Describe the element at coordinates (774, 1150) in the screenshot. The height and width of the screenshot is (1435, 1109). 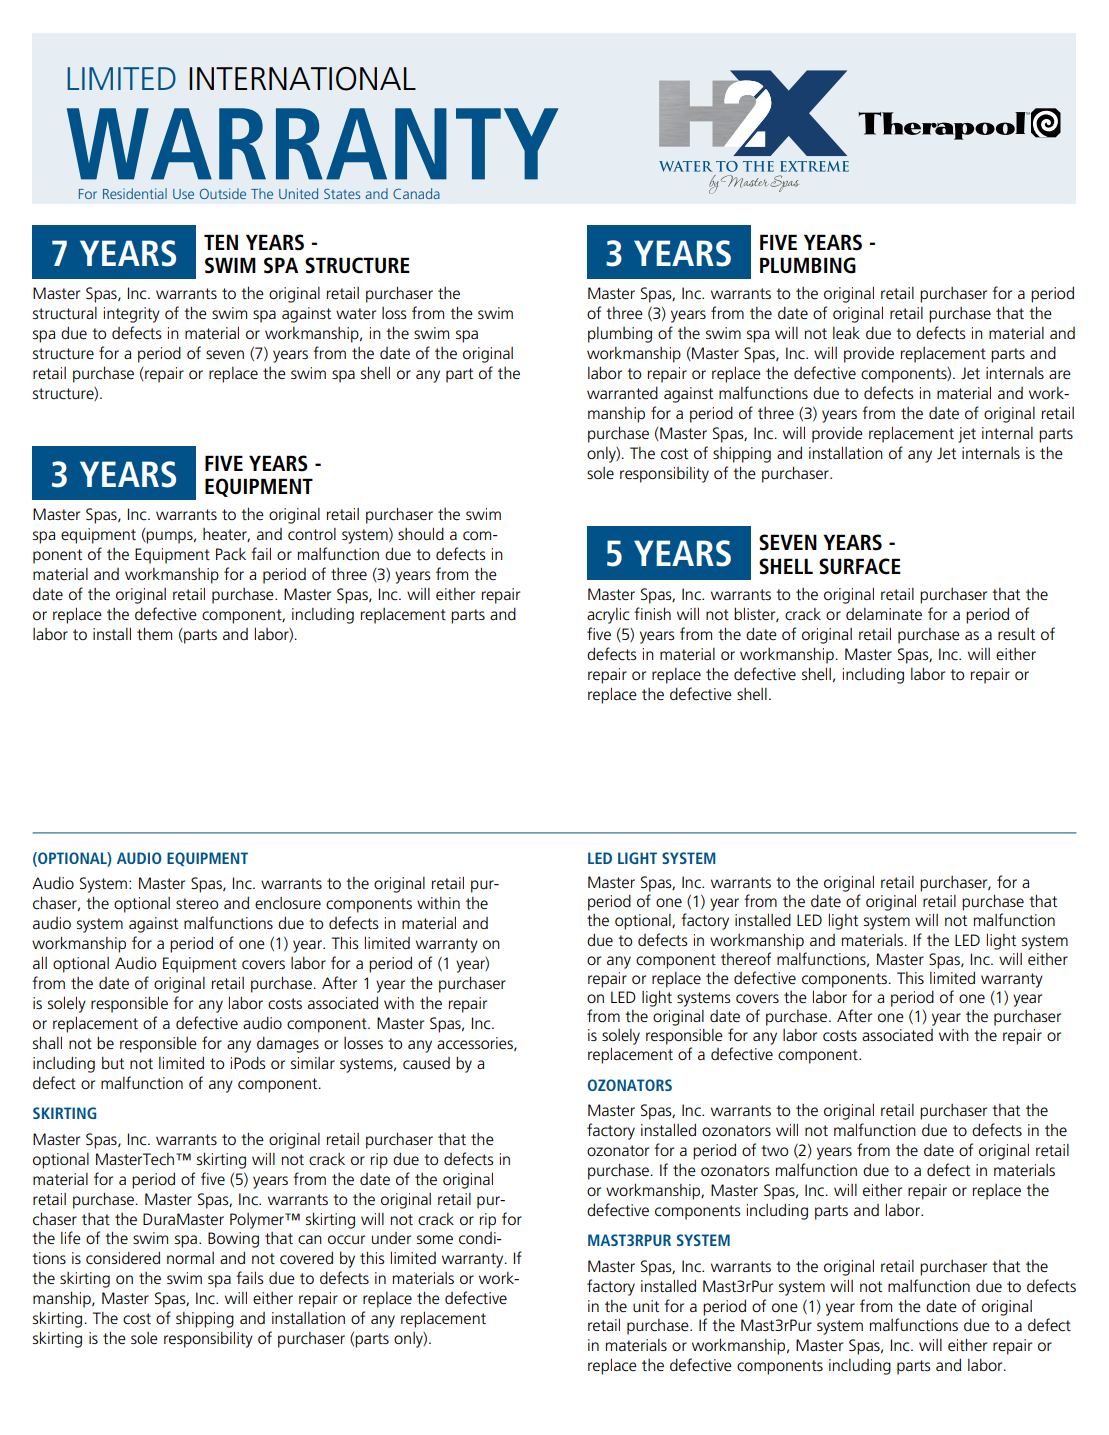
I see `two` at that location.
